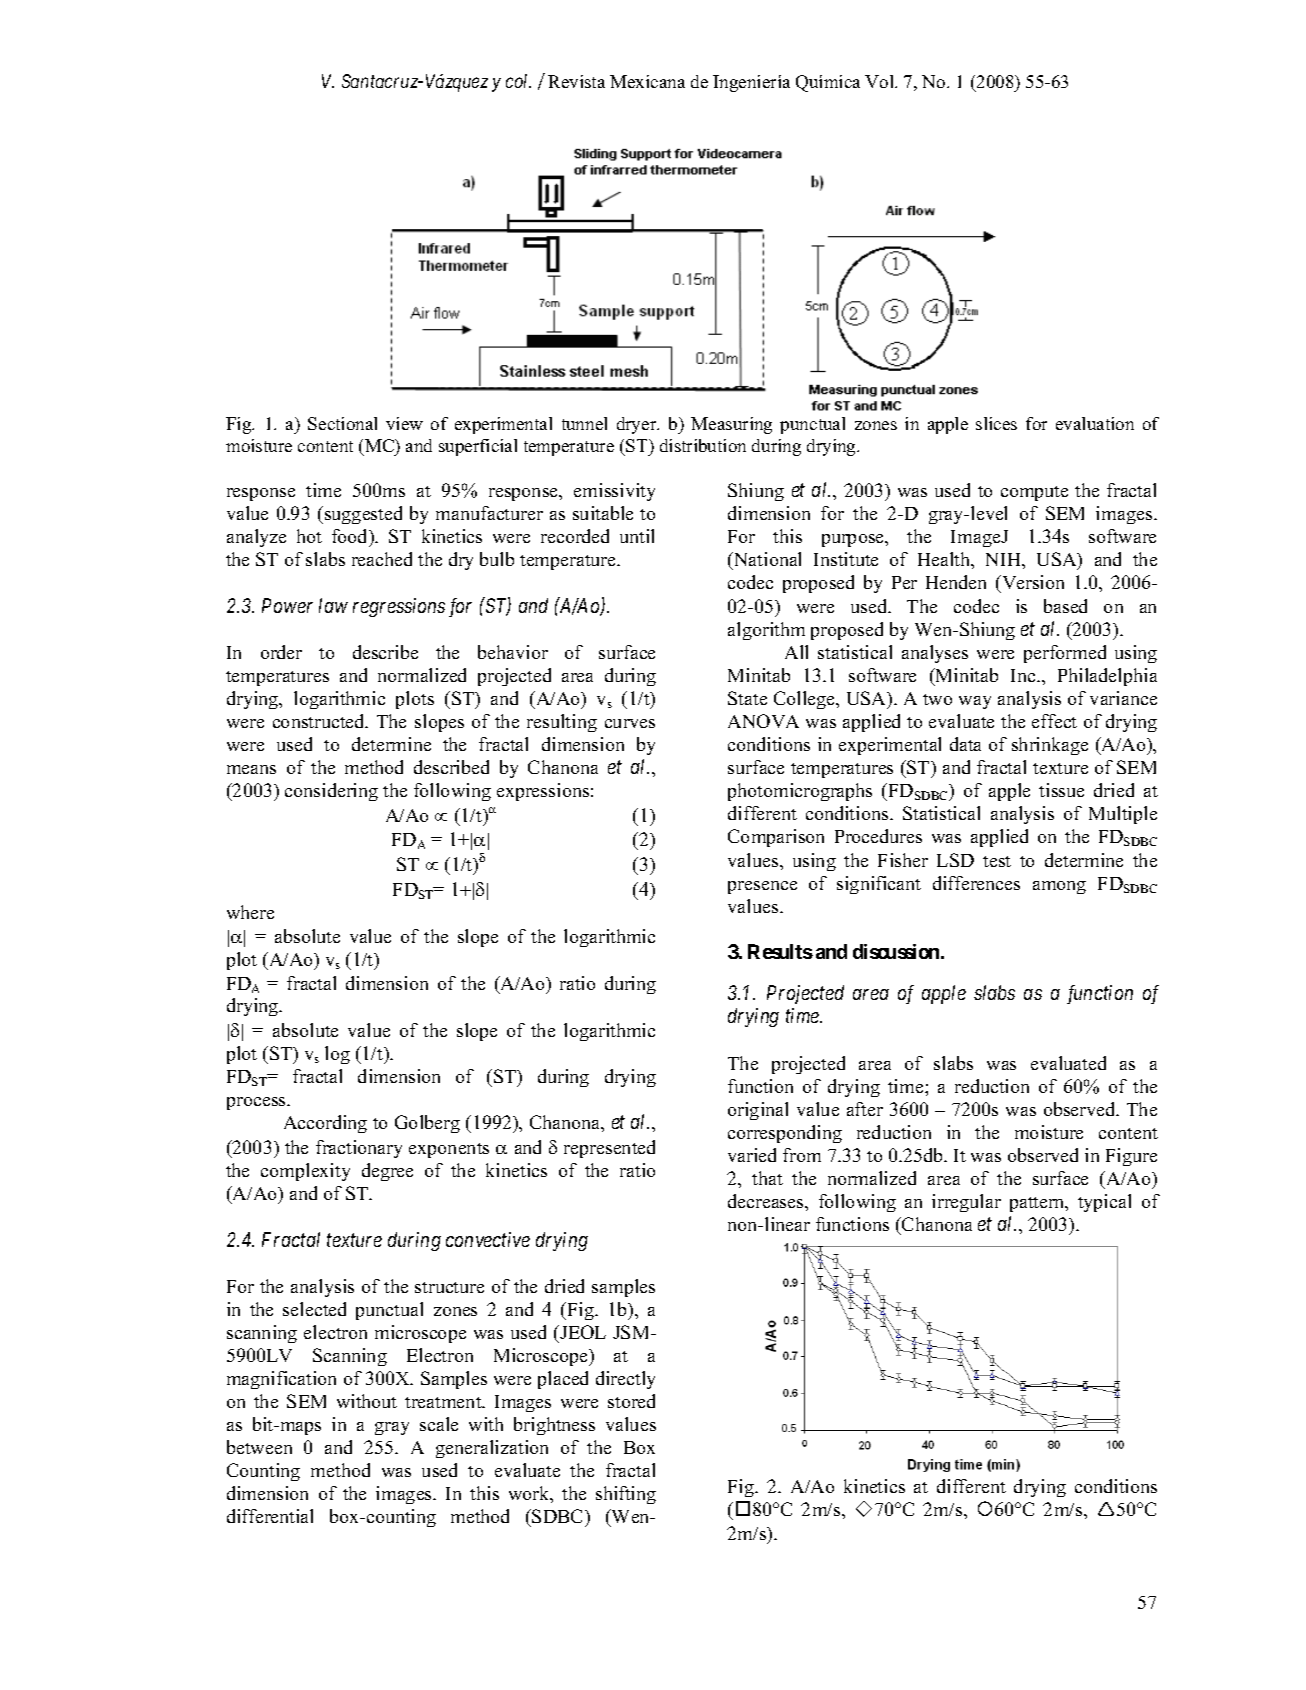 The width and height of the screenshot is (1306, 1690). Describe the element at coordinates (637, 536) in the screenshot. I see `until` at that location.
